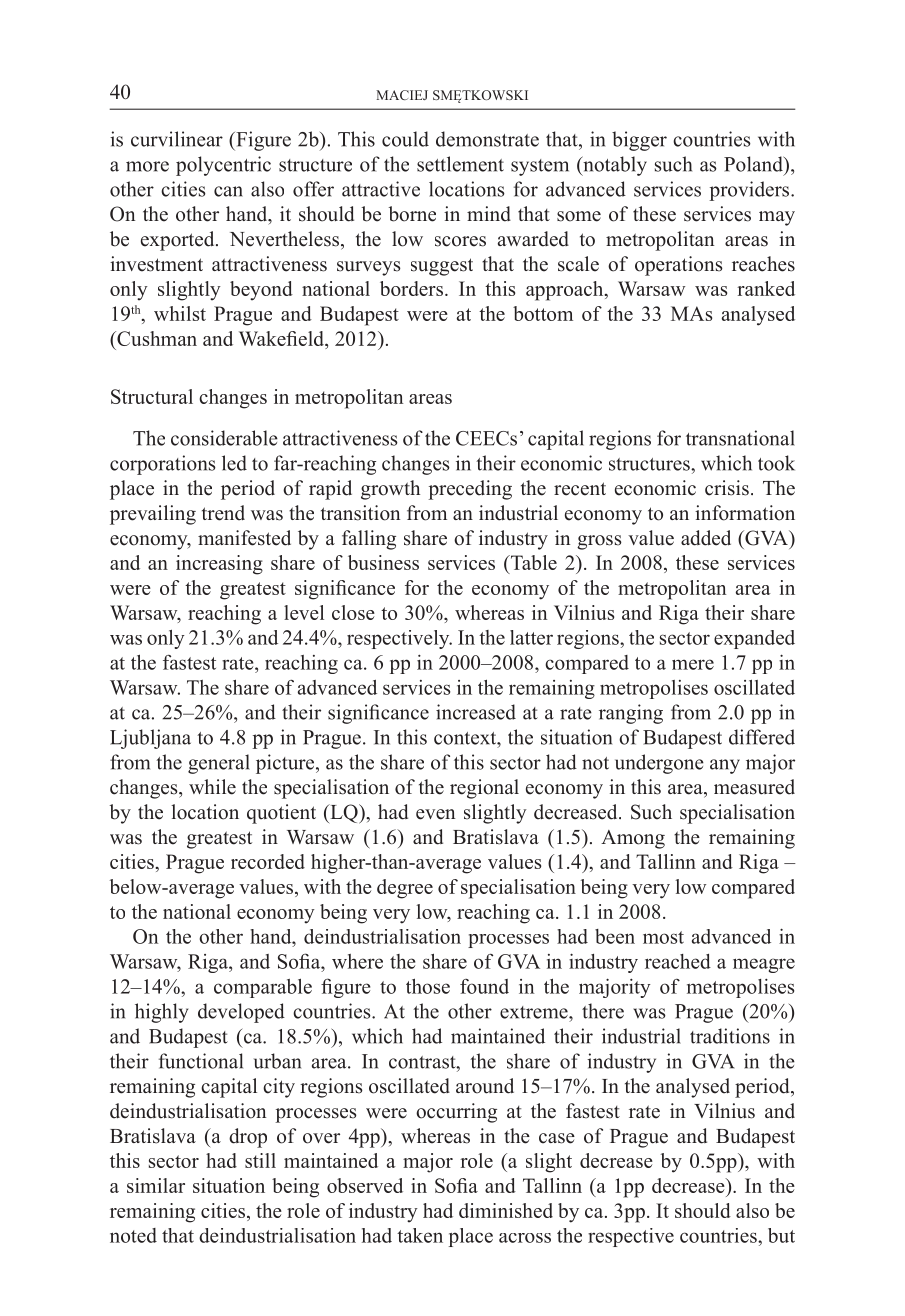 The height and width of the document is (1316, 905). Describe the element at coordinates (268, 861) in the document. I see `recorded` at that location.
